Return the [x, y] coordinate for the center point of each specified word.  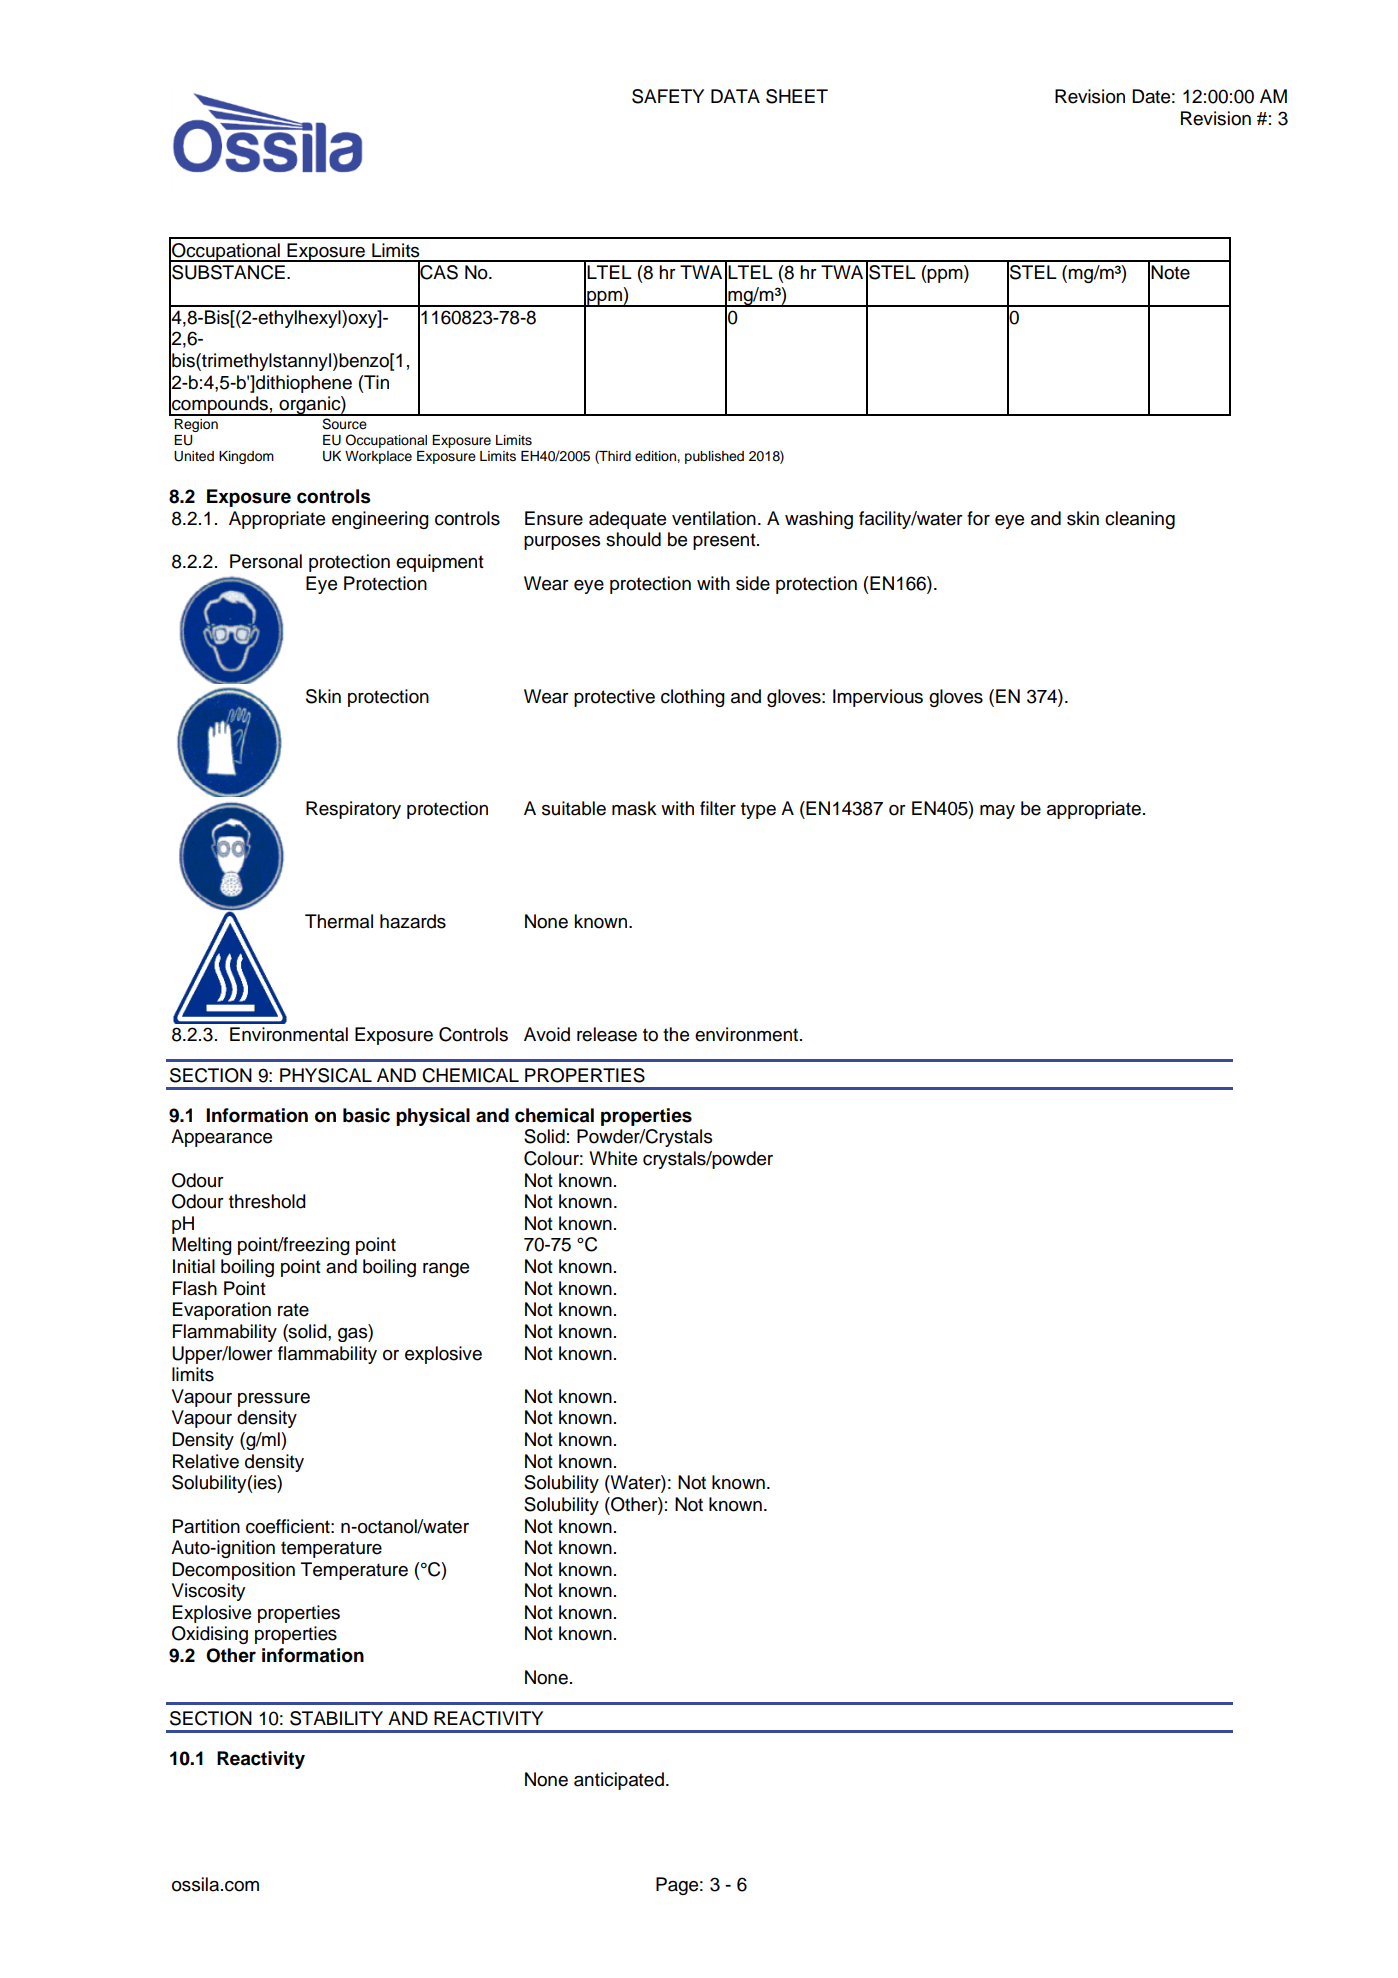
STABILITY [336, 1718]
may [997, 812]
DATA [735, 96]
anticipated [619, 1781]
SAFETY [668, 96]
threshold [267, 1201]
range [446, 1270]
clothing [693, 698]
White [613, 1158]
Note [1170, 272]
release [607, 1034]
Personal [266, 561]
